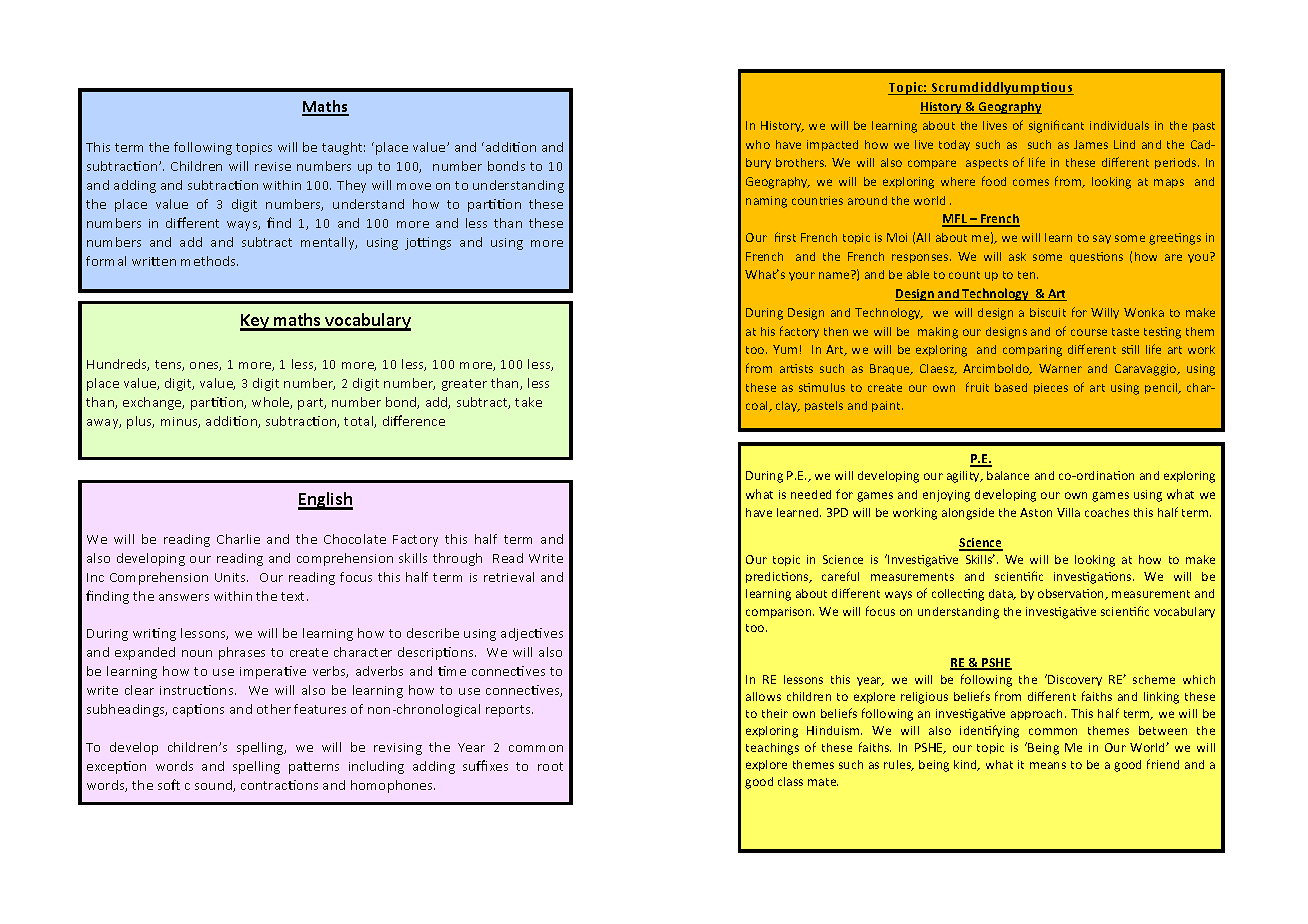 Image resolution: width=1308 pixels, height=924 pixels. Describe the element at coordinates (209, 261) in the page. I see `methods` at that location.
